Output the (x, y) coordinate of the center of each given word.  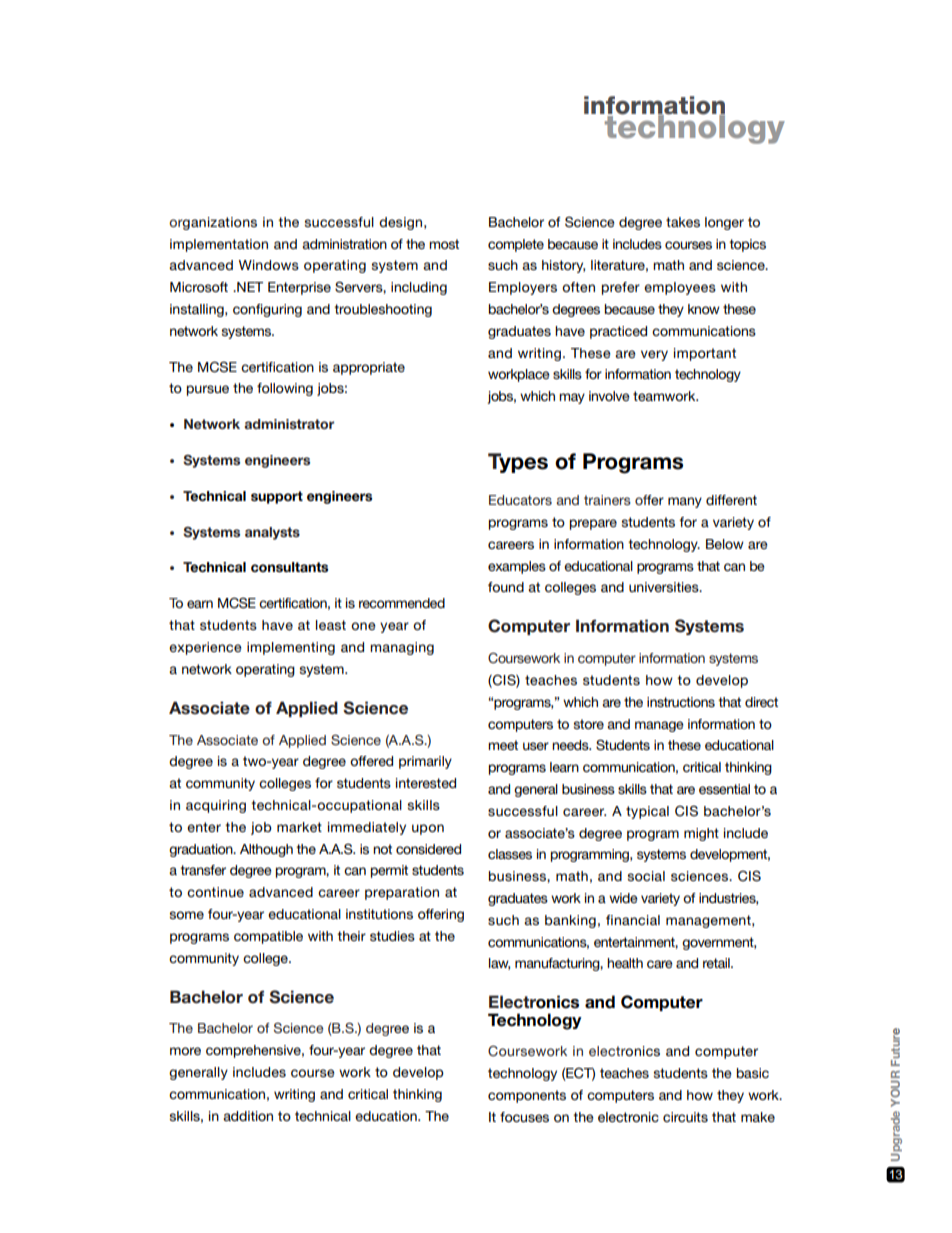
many (685, 502)
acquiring (216, 806)
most (444, 244)
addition (248, 1116)
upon (428, 829)
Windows (269, 265)
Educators (520, 500)
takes (683, 222)
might (701, 834)
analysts (272, 533)
